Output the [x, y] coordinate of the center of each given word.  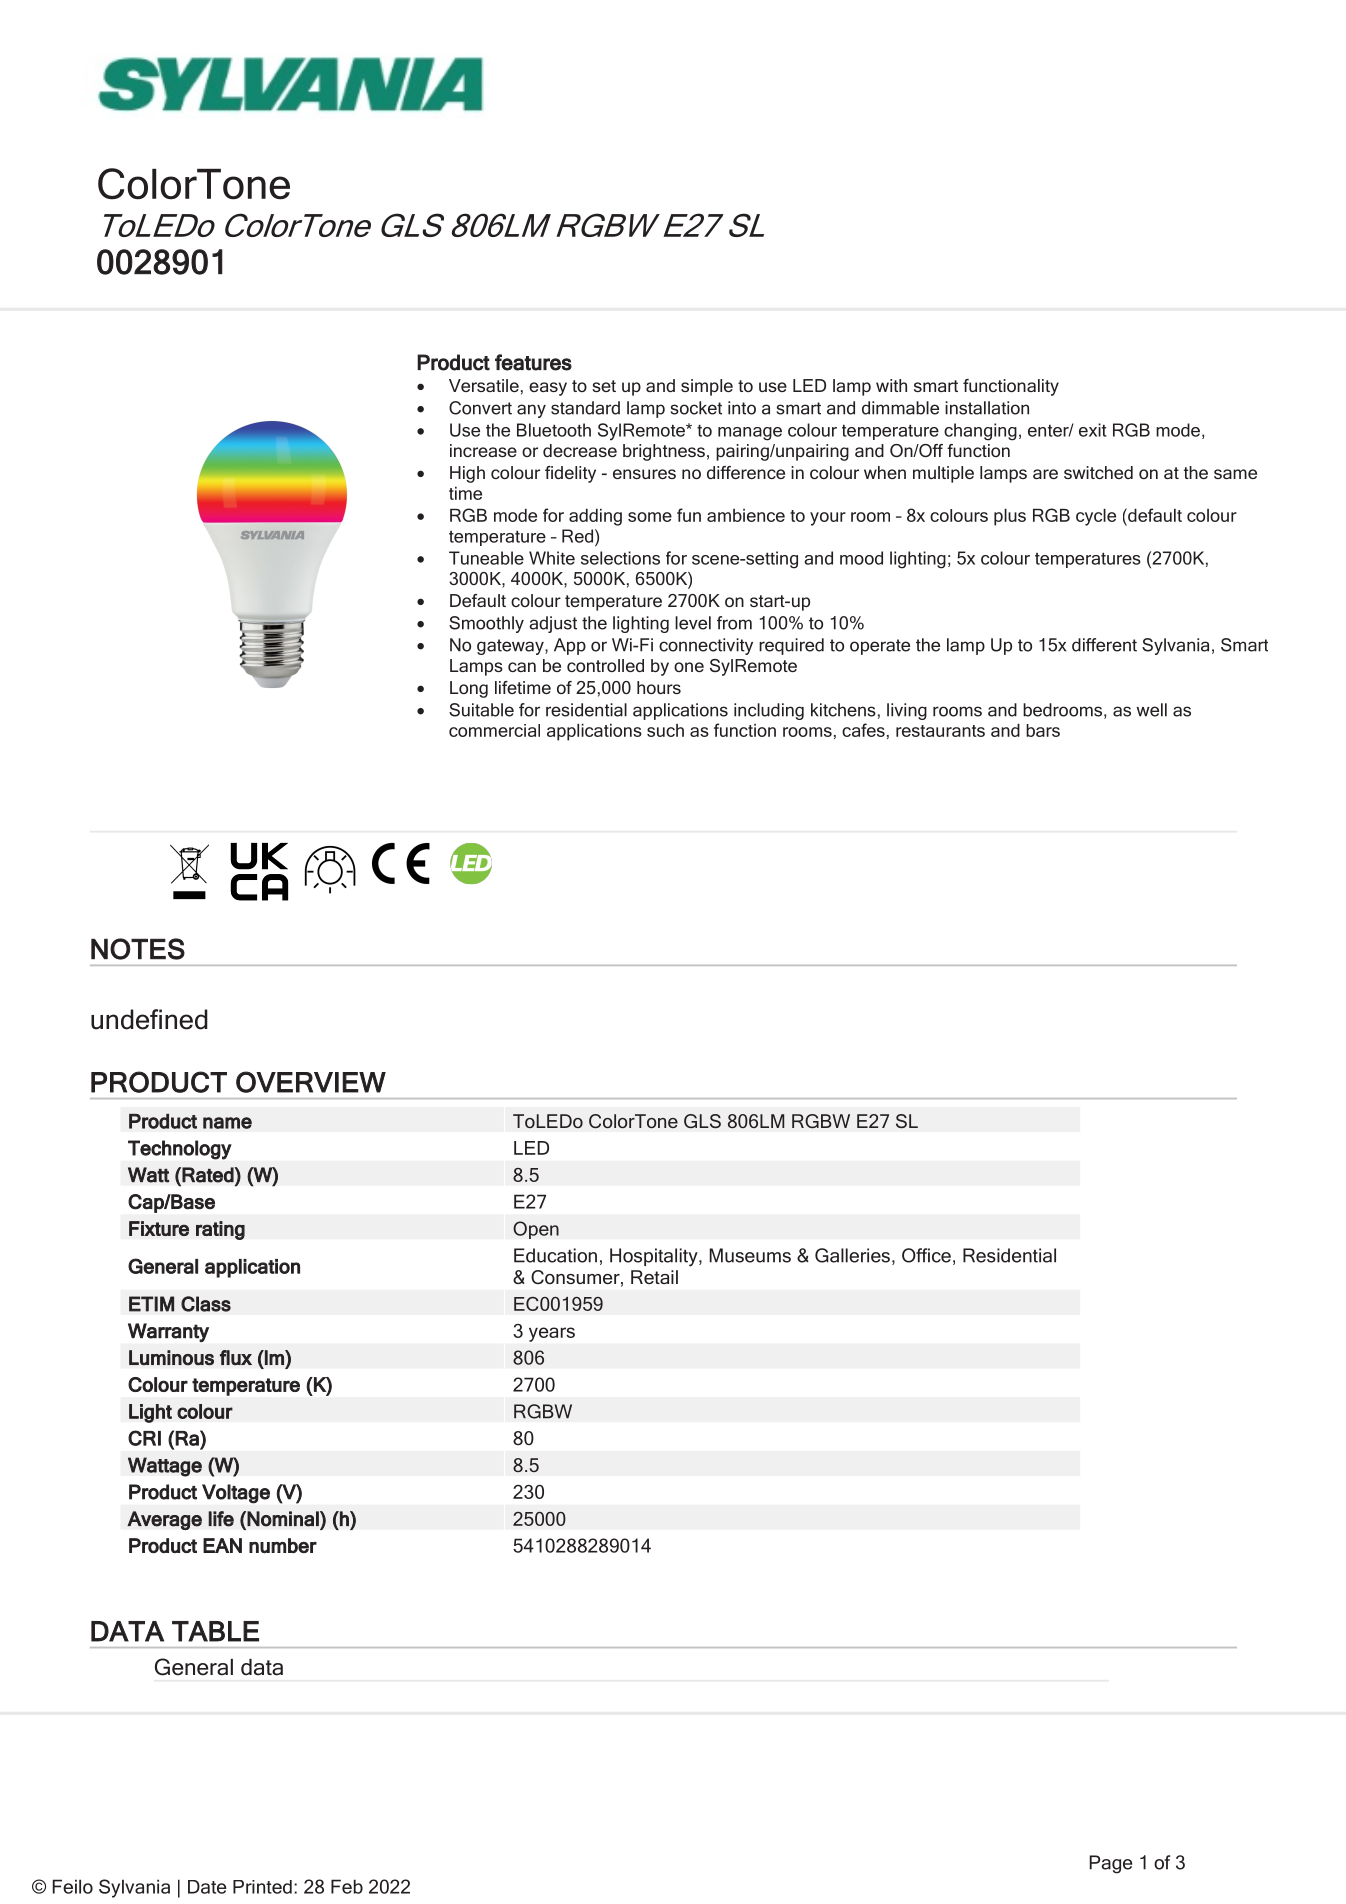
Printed [262, 1887]
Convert [480, 408]
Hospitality [655, 1257]
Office [926, 1255]
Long [469, 689]
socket [696, 408]
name [227, 1123]
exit [1093, 430]
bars [1043, 730]
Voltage [236, 1494]
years [552, 1334]
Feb [347, 1886]
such [665, 730]
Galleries [852, 1255]
